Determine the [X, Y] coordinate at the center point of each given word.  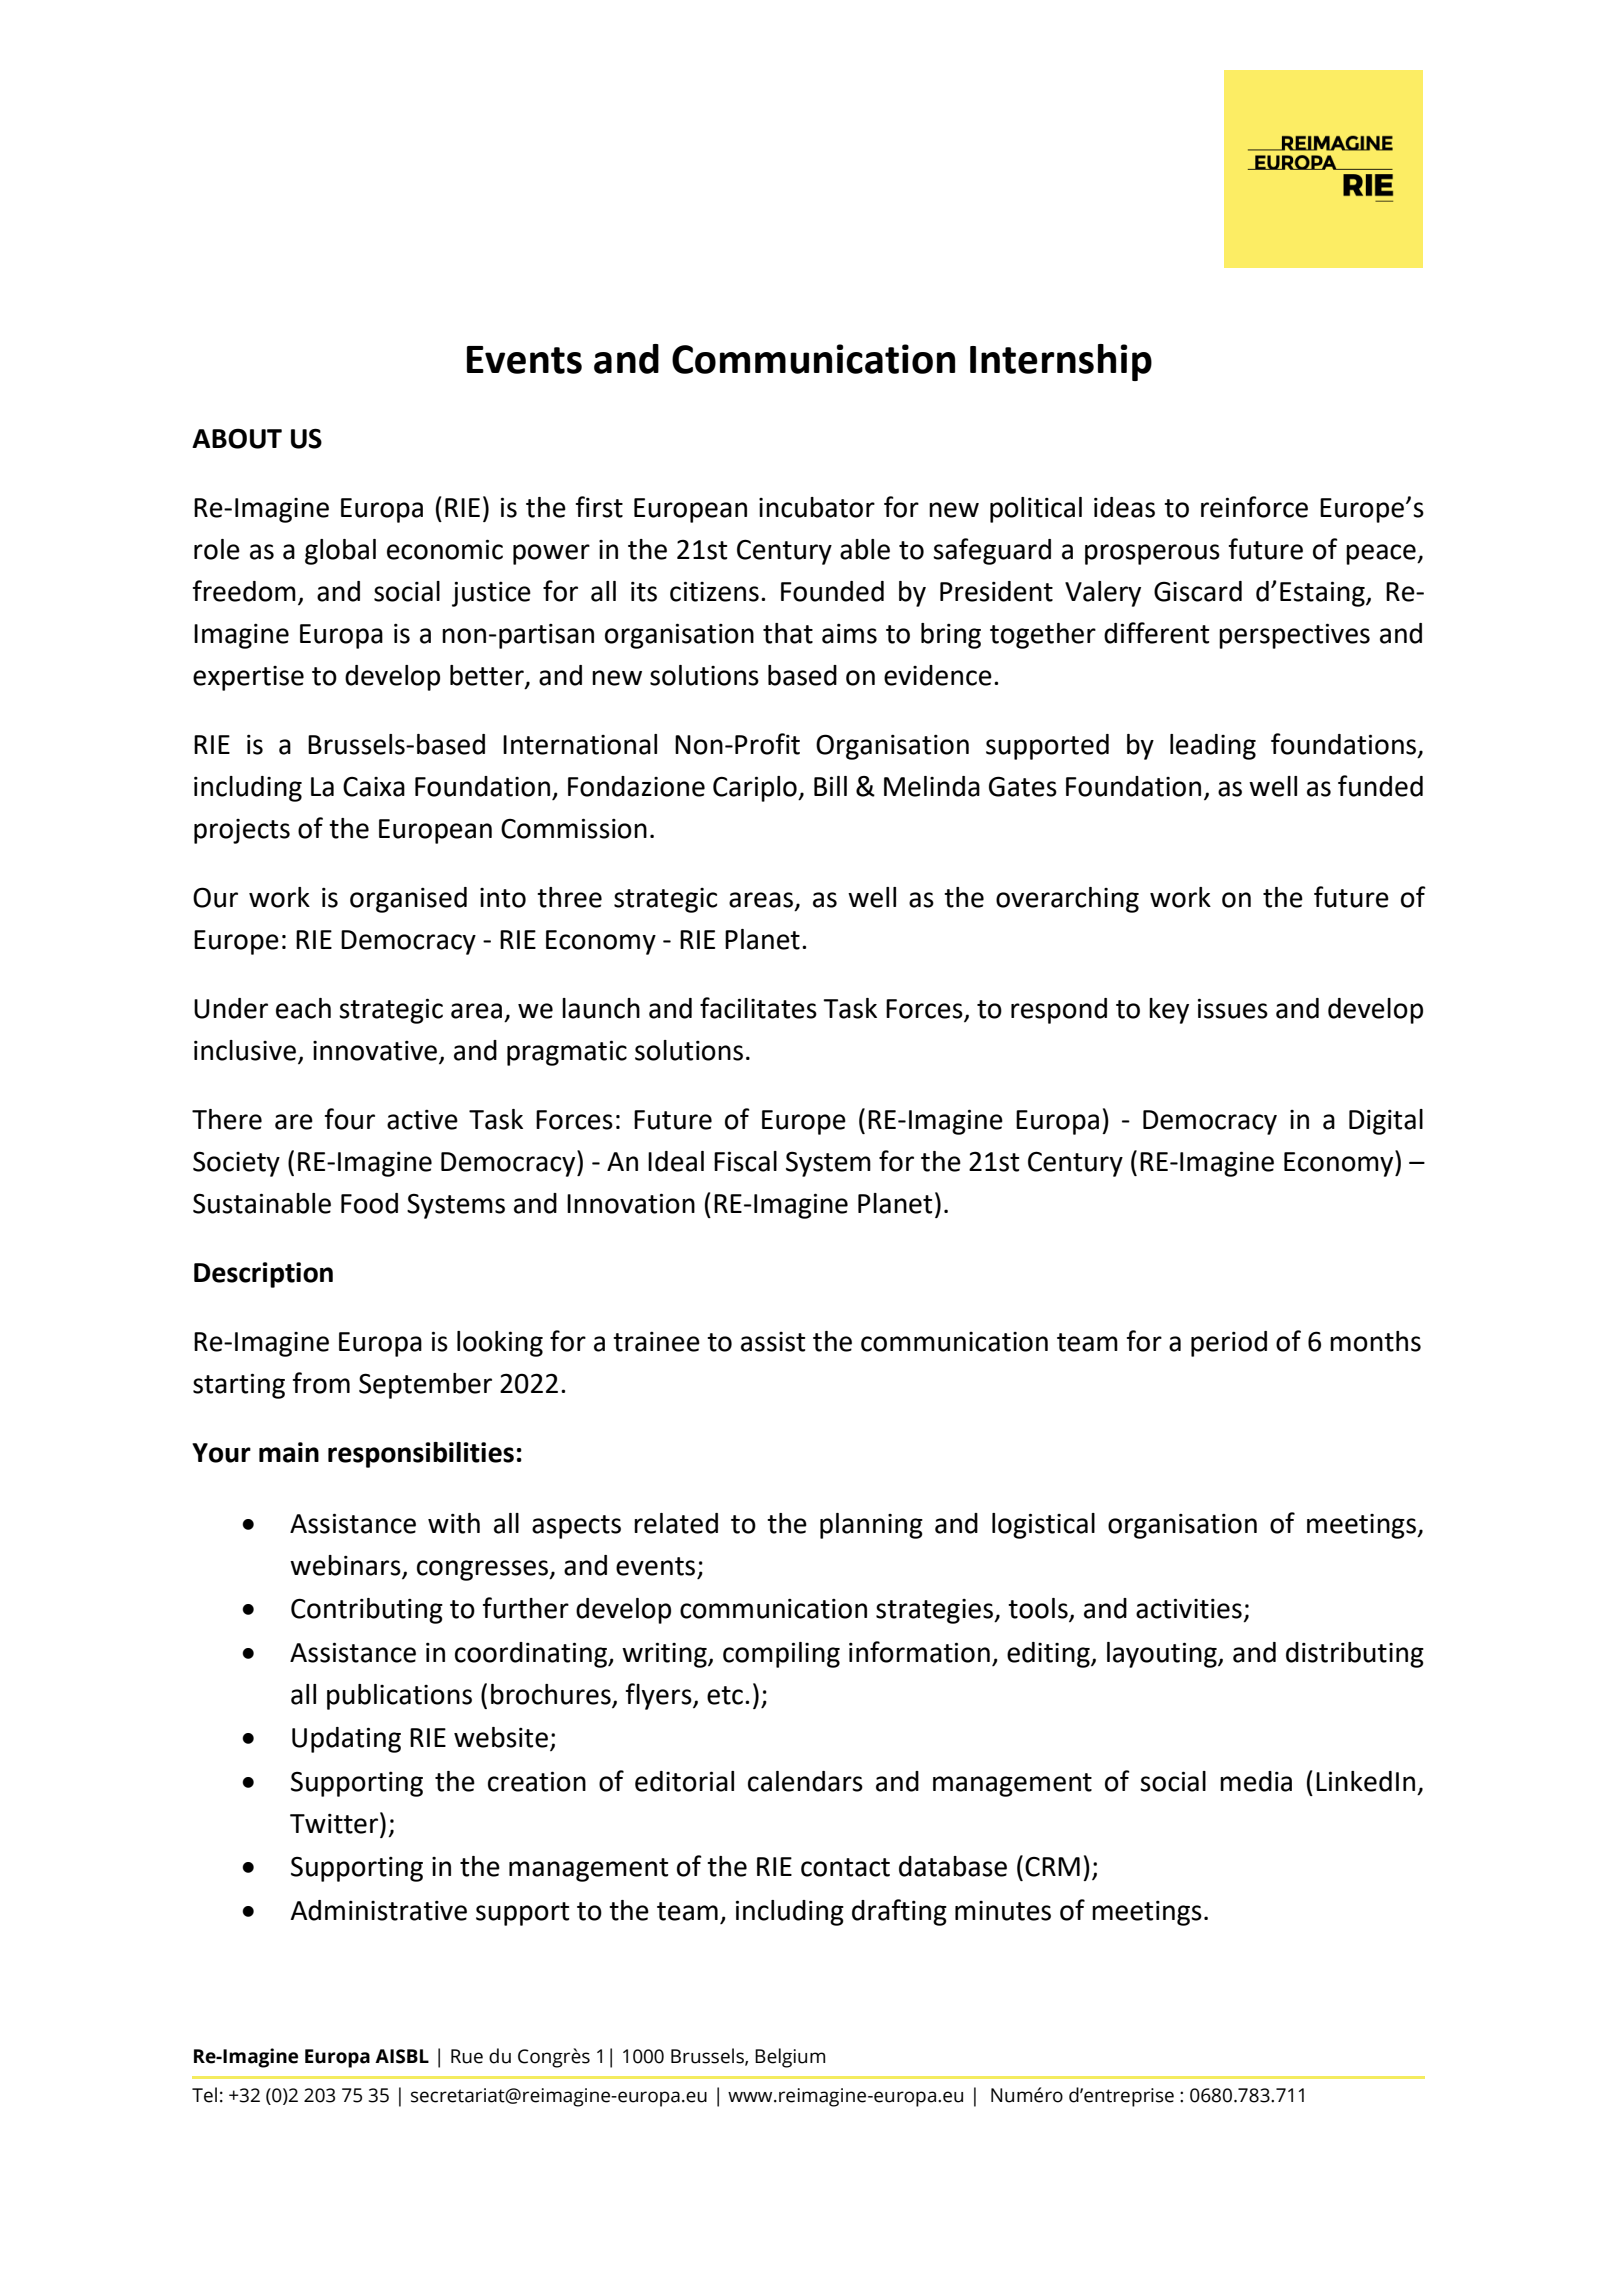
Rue [467, 2056]
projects [242, 831]
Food [369, 1203]
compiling [781, 1655]
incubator [817, 507]
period [1229, 1344]
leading [1213, 747]
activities [1189, 1608]
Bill [830, 786]
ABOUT [237, 438]
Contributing [367, 1611]
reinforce [1254, 507]
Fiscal [745, 1161]
